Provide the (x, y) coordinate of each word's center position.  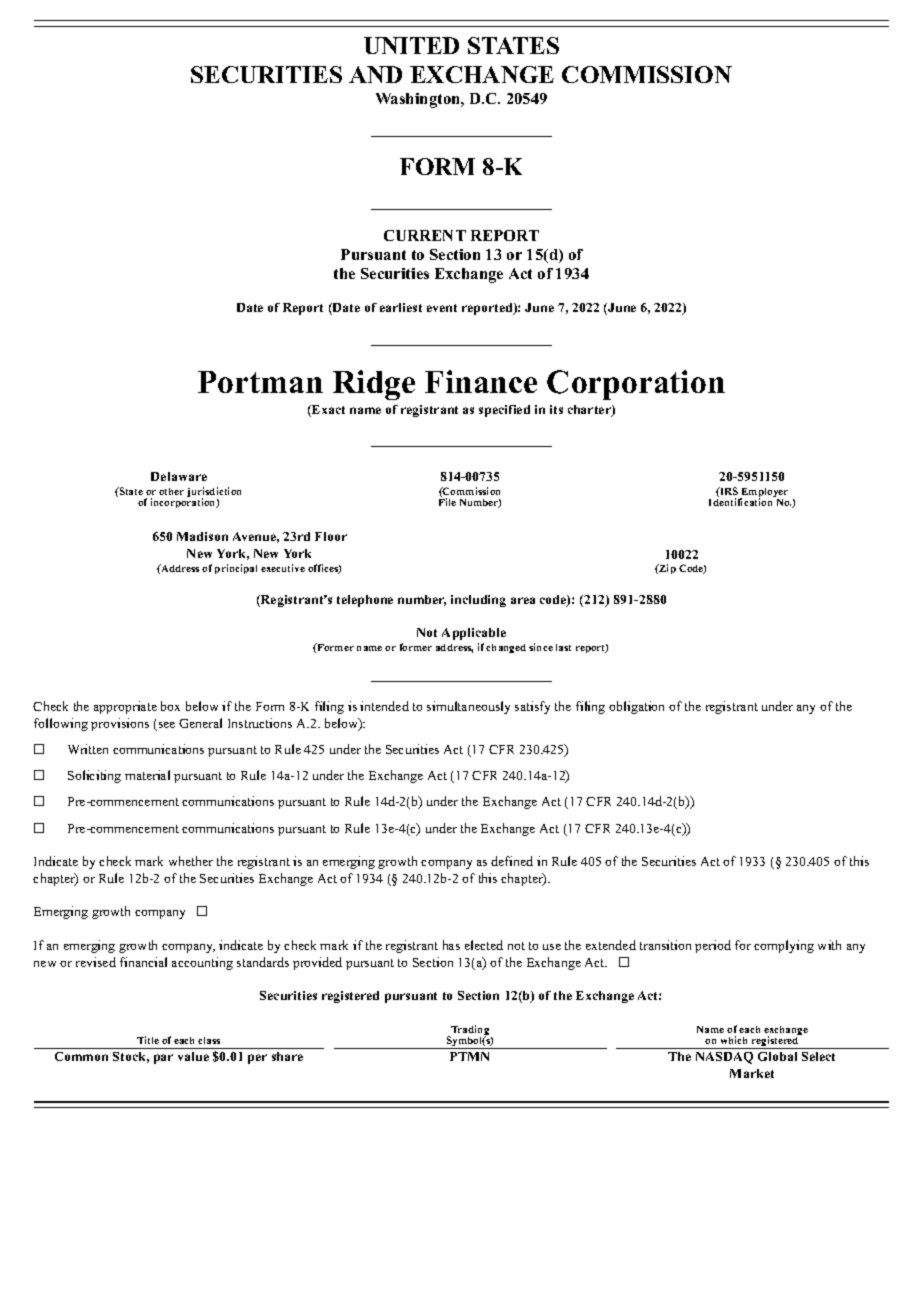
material (147, 775)
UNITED (411, 45)
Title (148, 1040)
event (442, 308)
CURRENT (425, 235)
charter (590, 411)
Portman (260, 382)
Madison (202, 536)
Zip (666, 569)
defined (512, 861)
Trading (470, 1031)
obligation (636, 707)
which (734, 1040)
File (447, 502)
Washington (419, 100)
